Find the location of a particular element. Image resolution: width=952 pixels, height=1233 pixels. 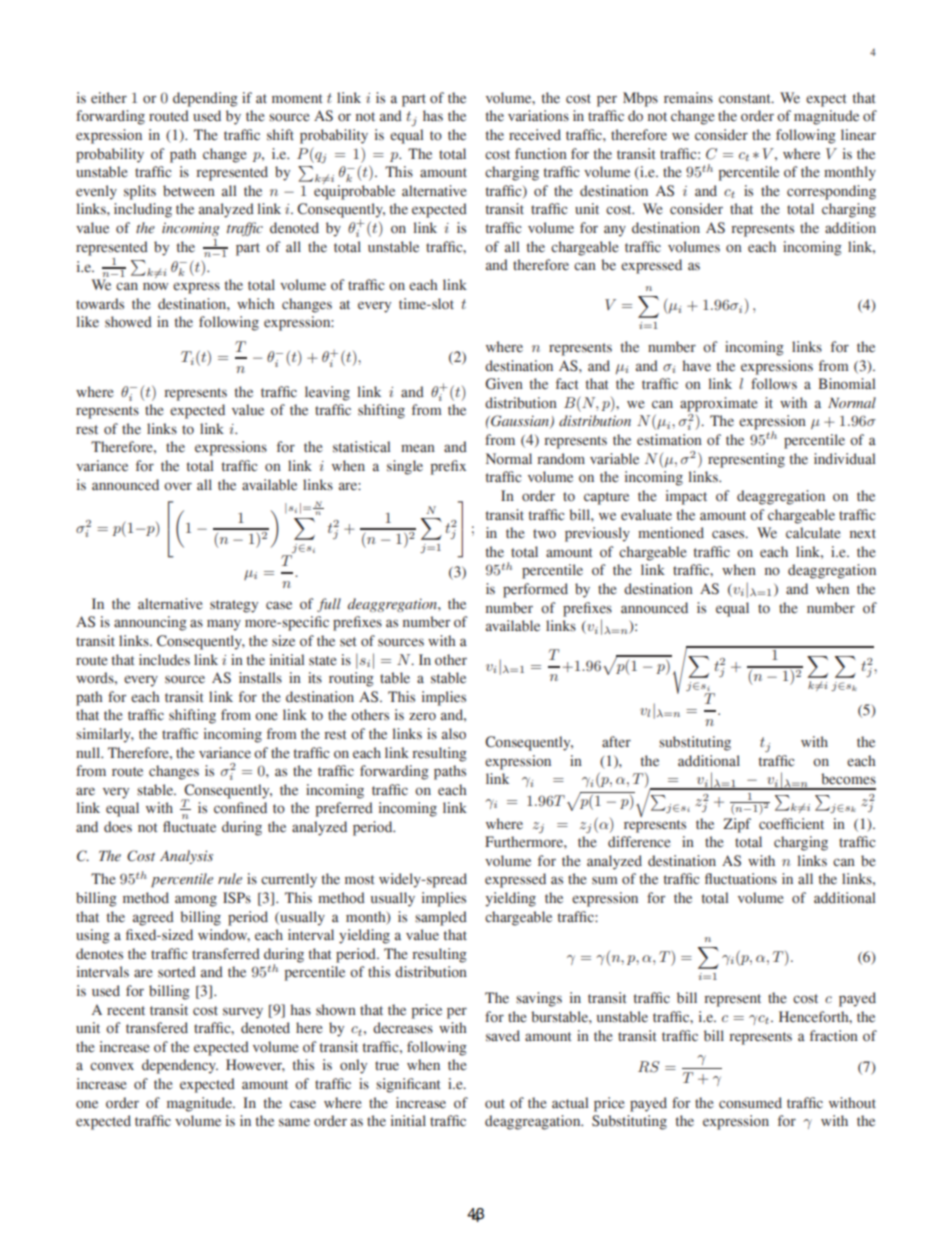

becomes is located at coordinates (848, 779).
